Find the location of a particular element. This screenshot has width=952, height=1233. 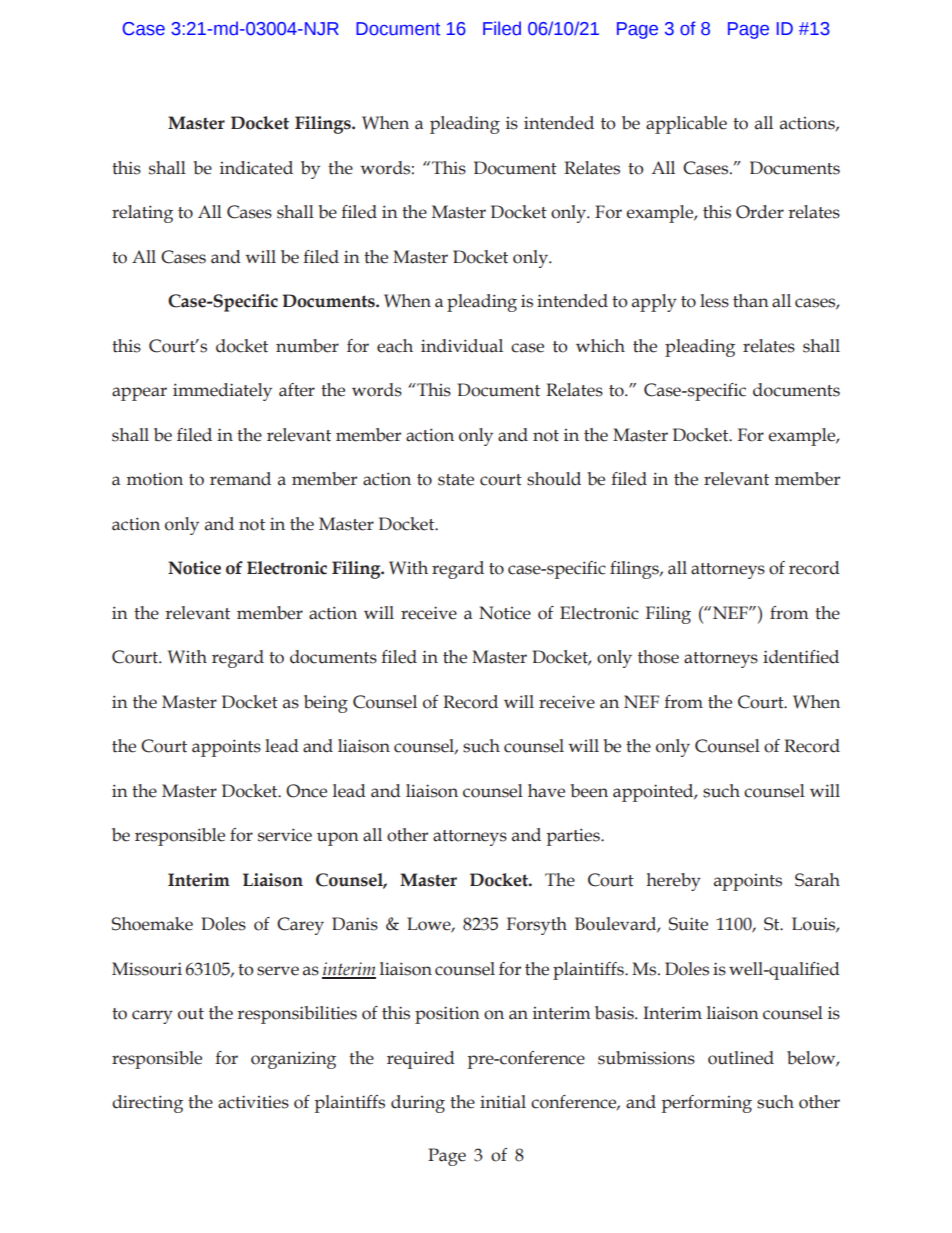

have is located at coordinates (546, 791).
